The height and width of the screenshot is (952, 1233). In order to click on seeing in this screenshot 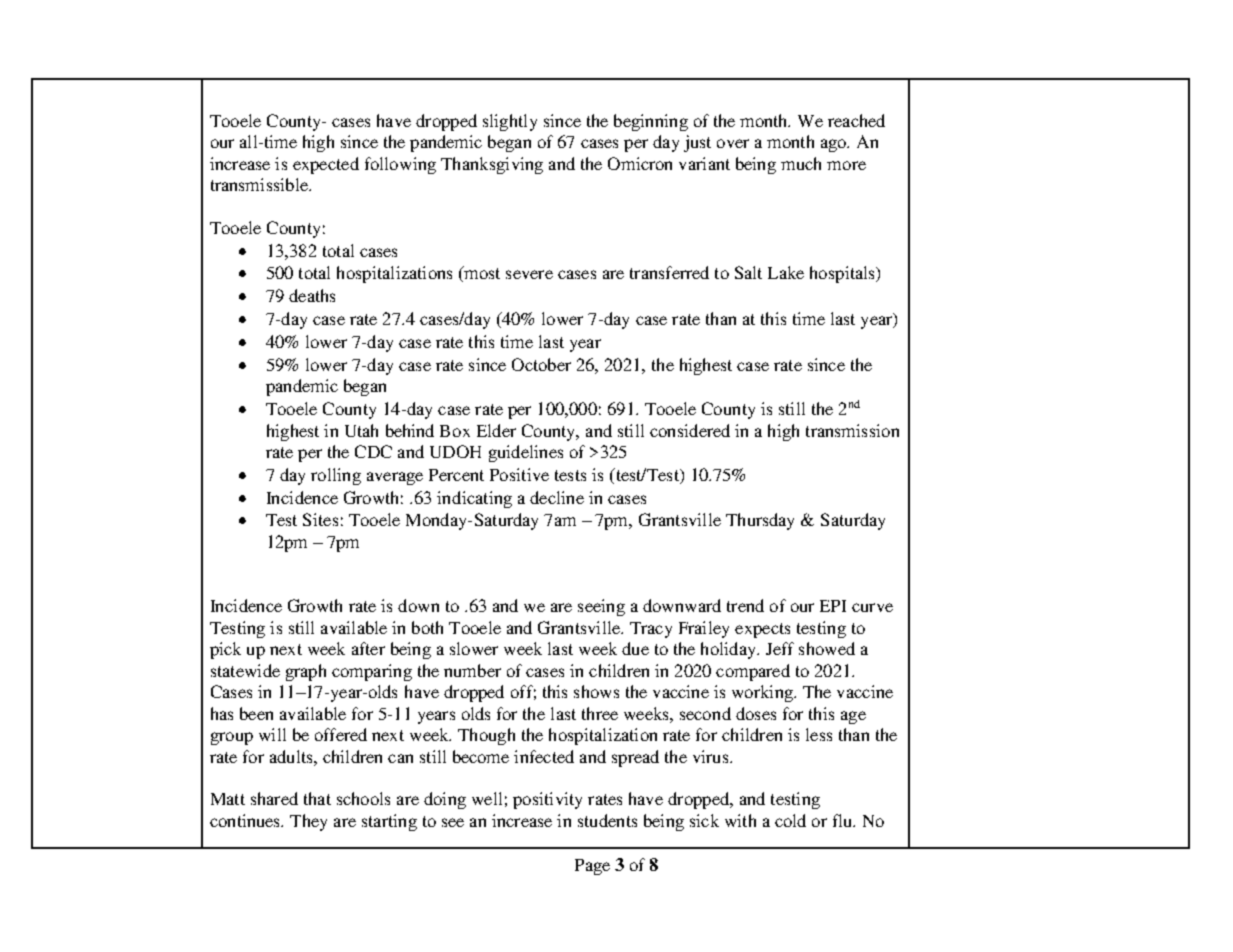, I will do `click(601, 607)`.
